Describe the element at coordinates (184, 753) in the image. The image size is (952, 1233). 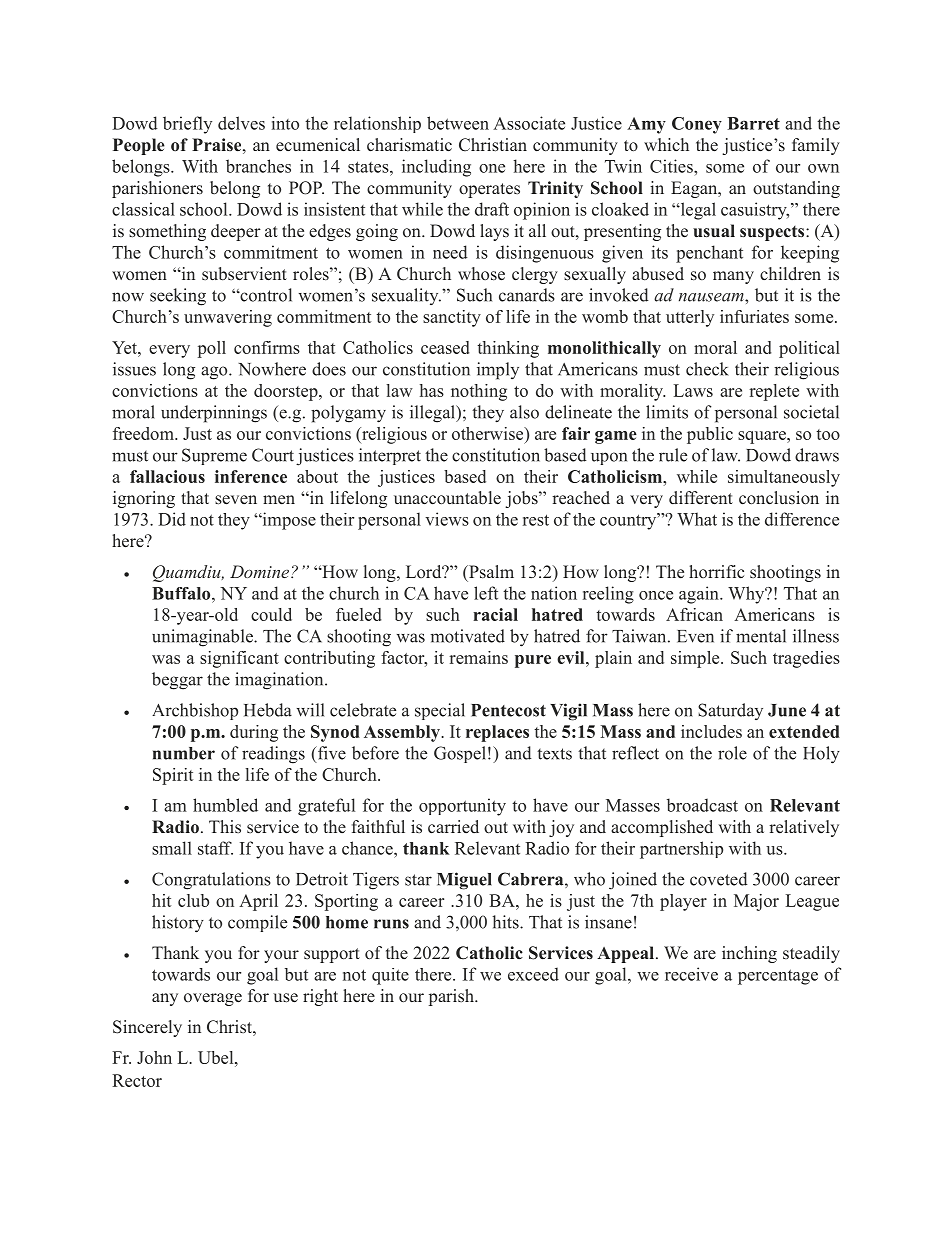
I see `number` at that location.
